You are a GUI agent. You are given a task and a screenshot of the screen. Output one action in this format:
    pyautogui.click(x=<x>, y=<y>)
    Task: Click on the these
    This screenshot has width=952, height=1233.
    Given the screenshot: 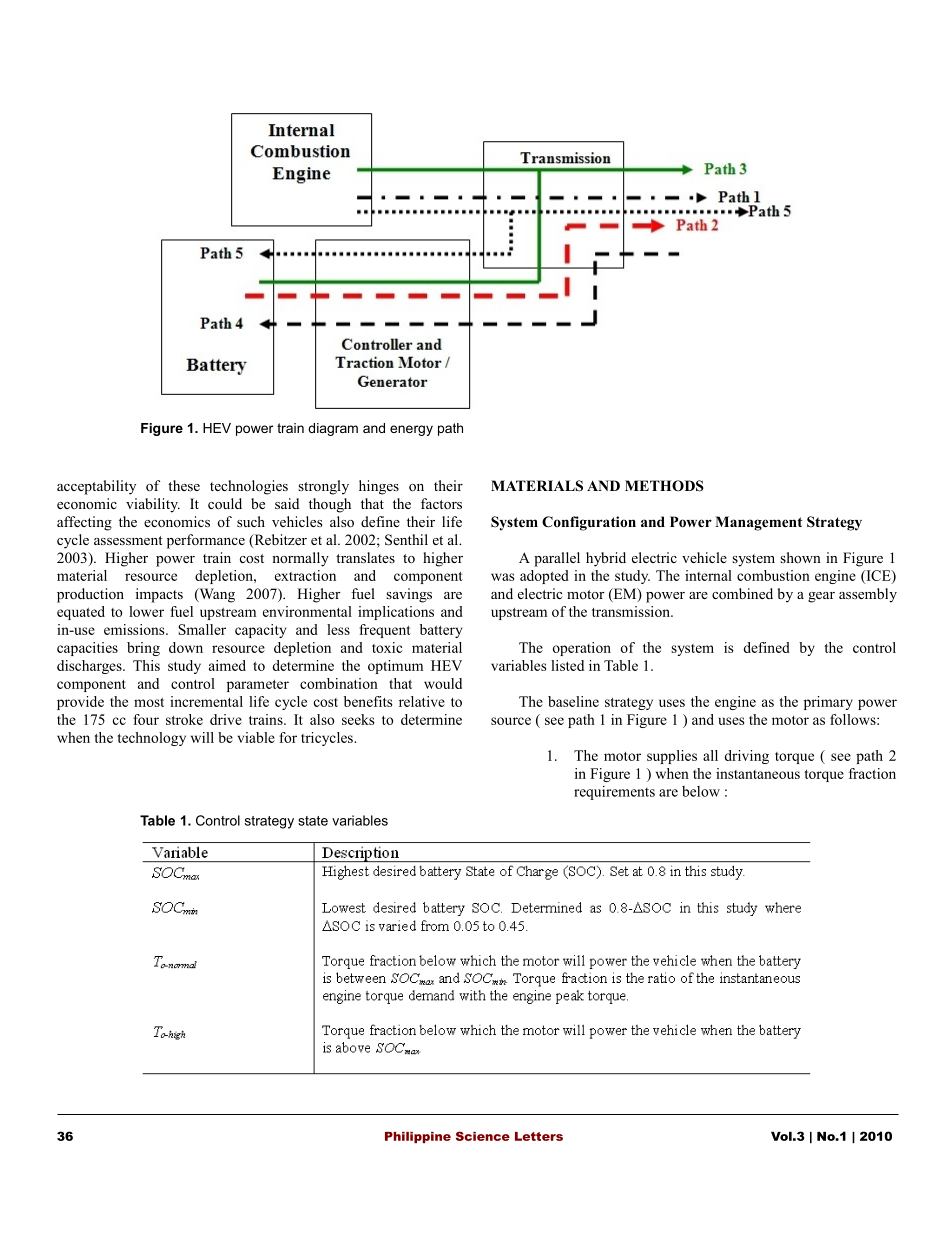 What is the action you would take?
    pyautogui.click(x=184, y=485)
